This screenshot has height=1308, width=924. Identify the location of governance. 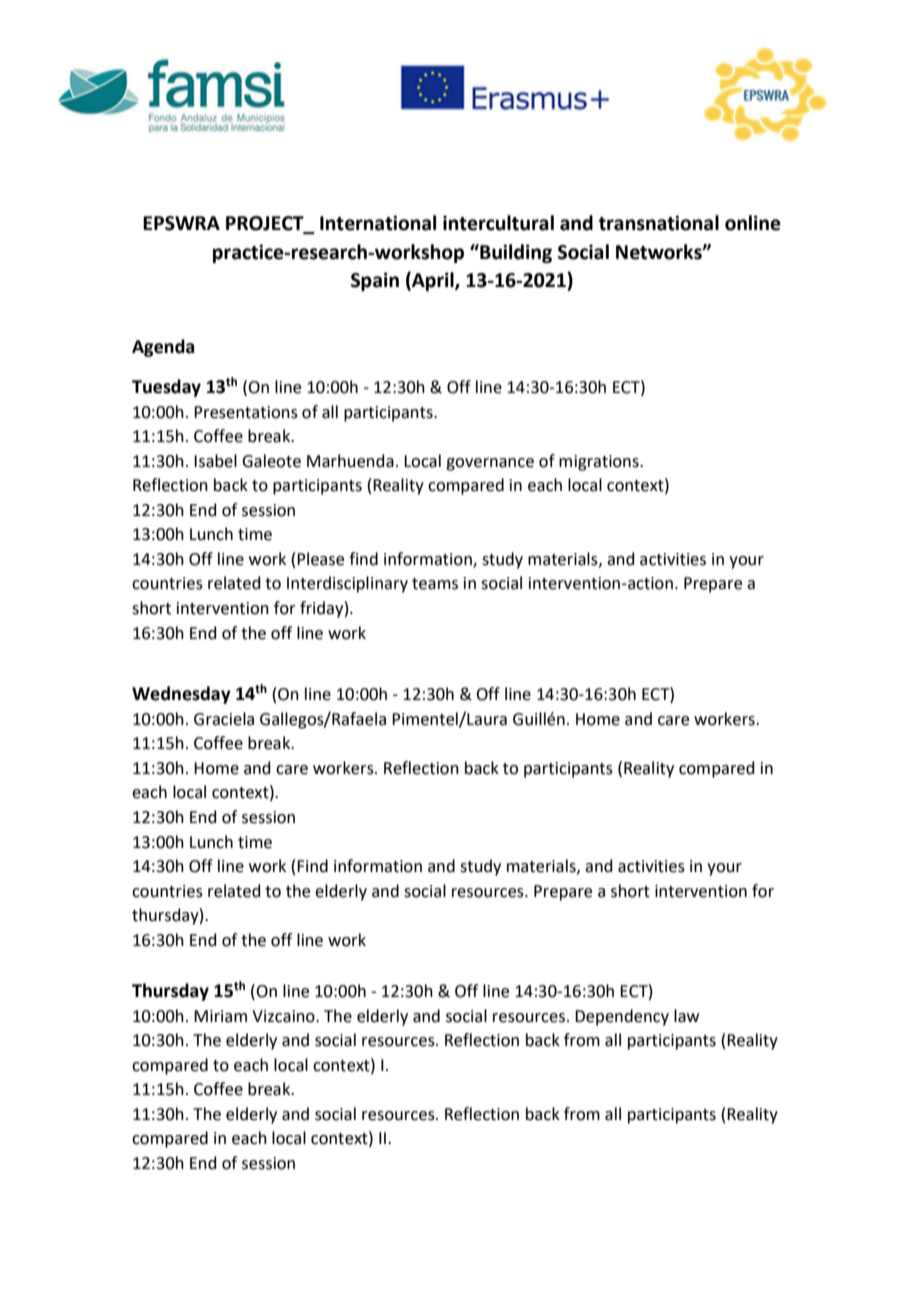
(490, 464).
